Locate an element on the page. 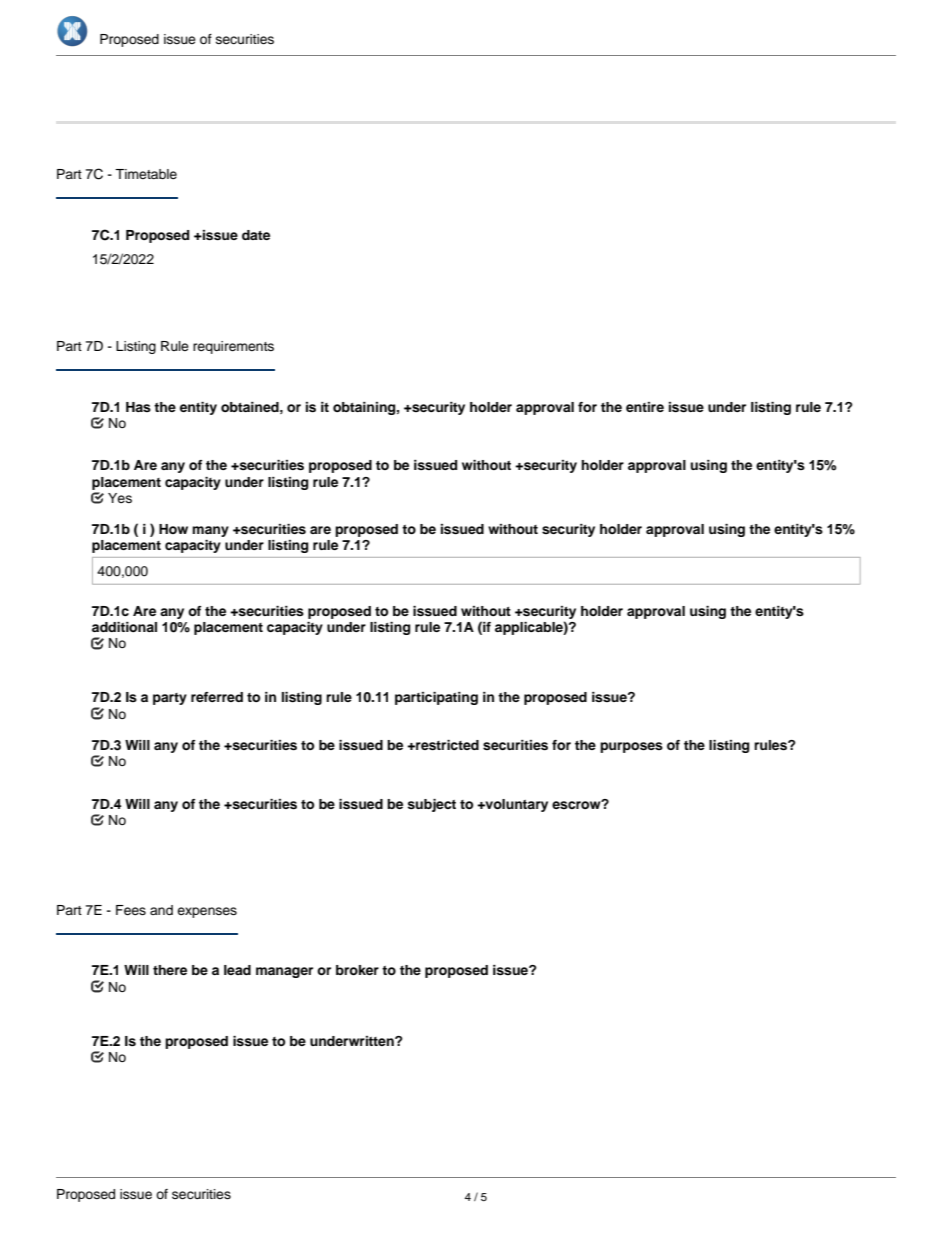 This document has height=1233, width=952. entire is located at coordinates (645, 407).
